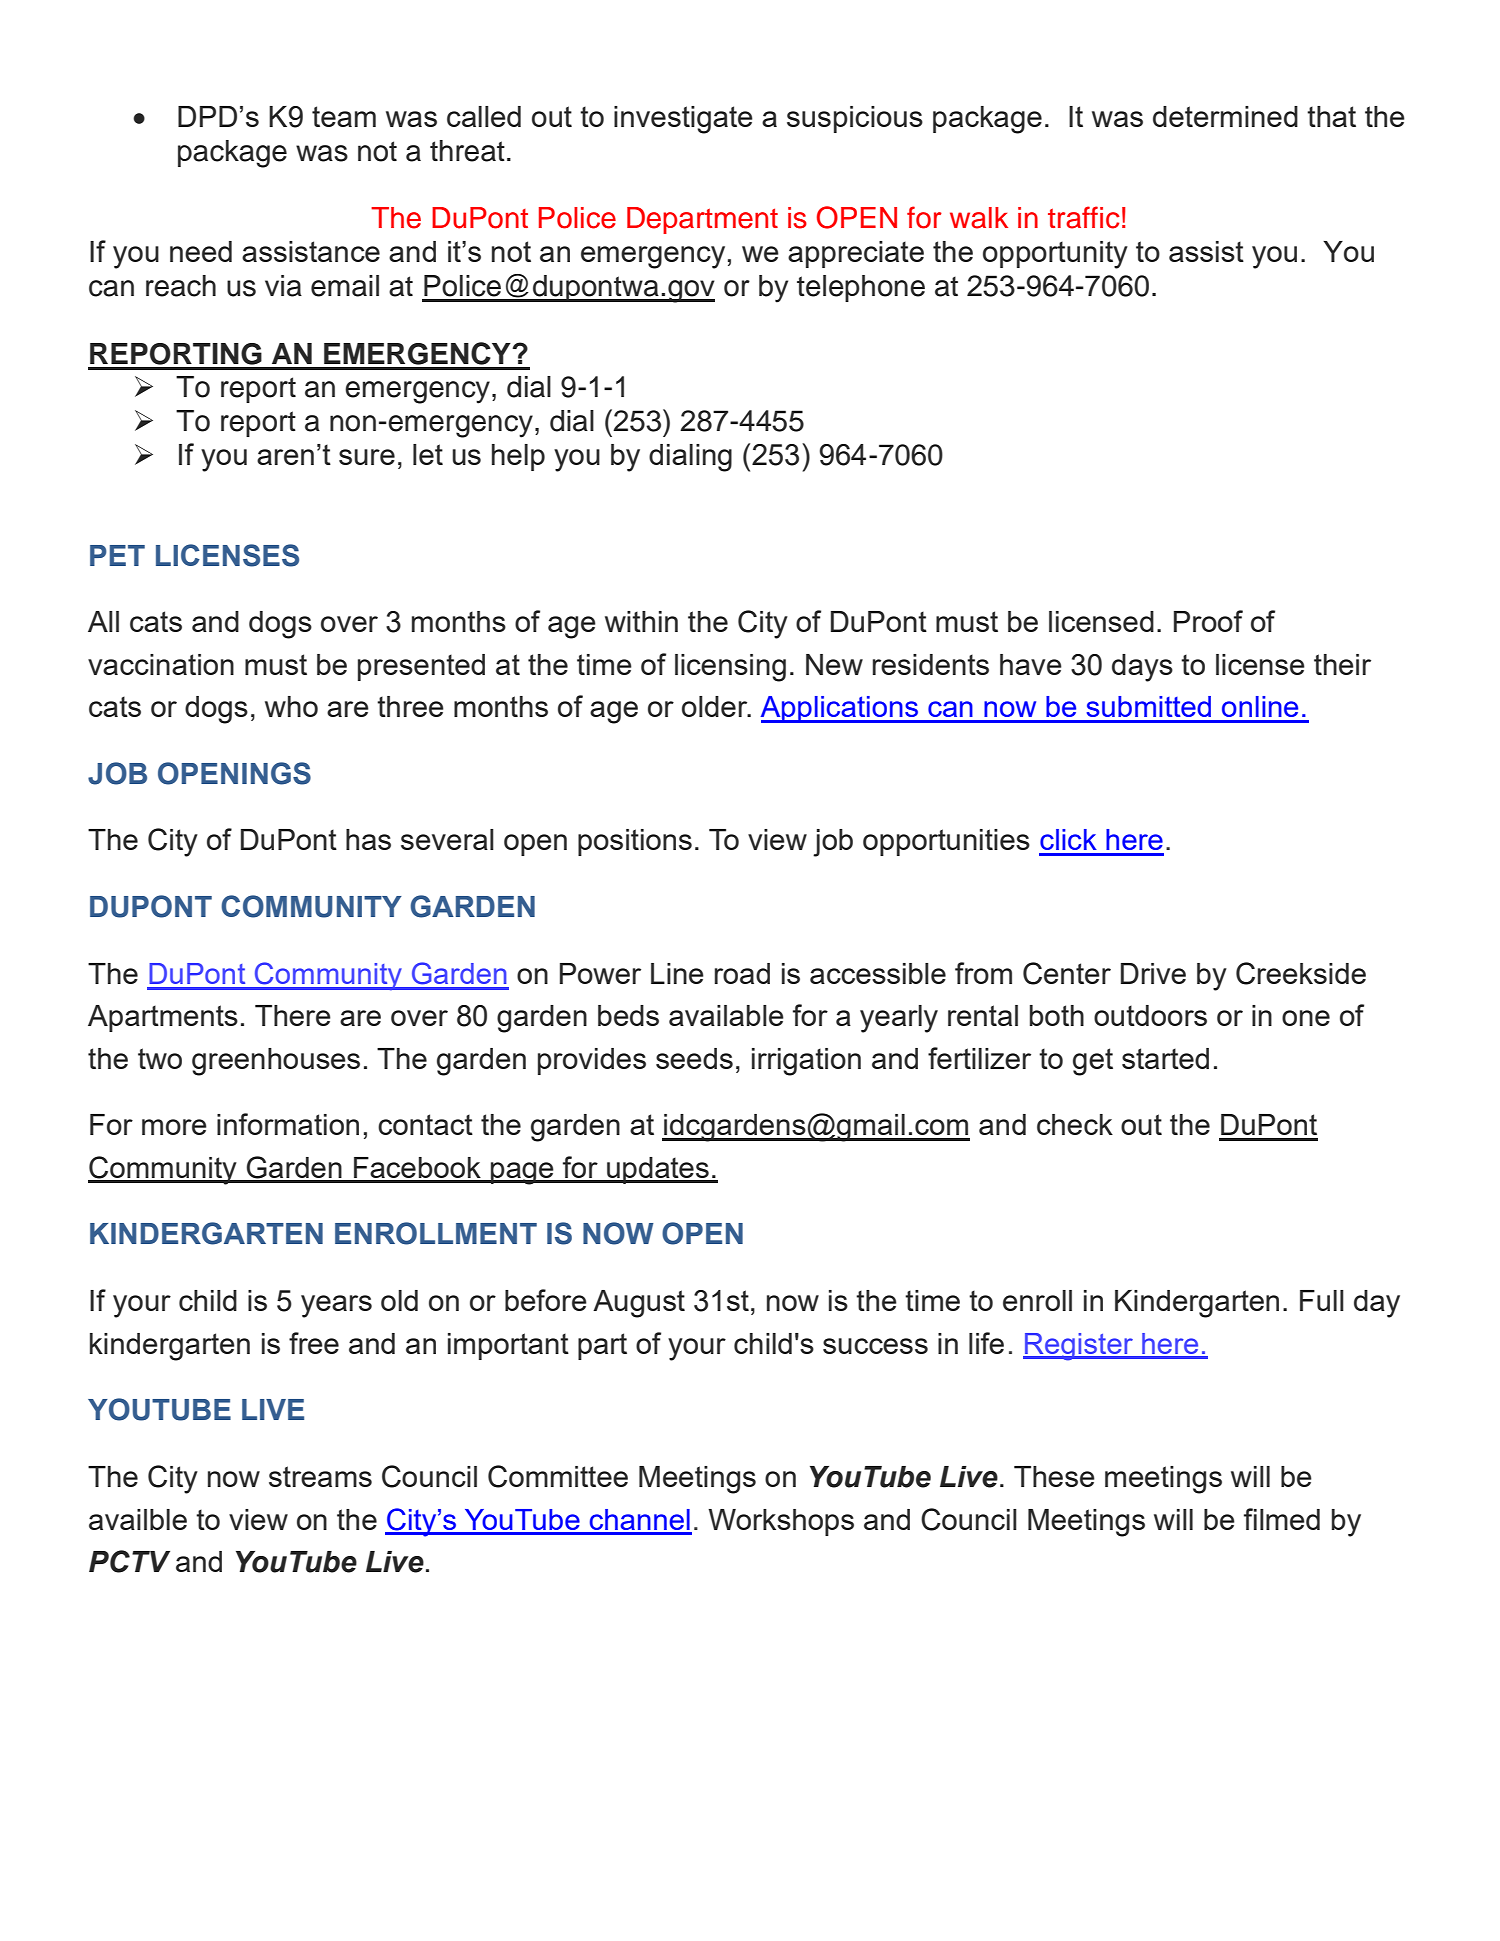 Image resolution: width=1500 pixels, height=1941 pixels. Describe the element at coordinates (1075, 1124) in the image. I see `check` at that location.
